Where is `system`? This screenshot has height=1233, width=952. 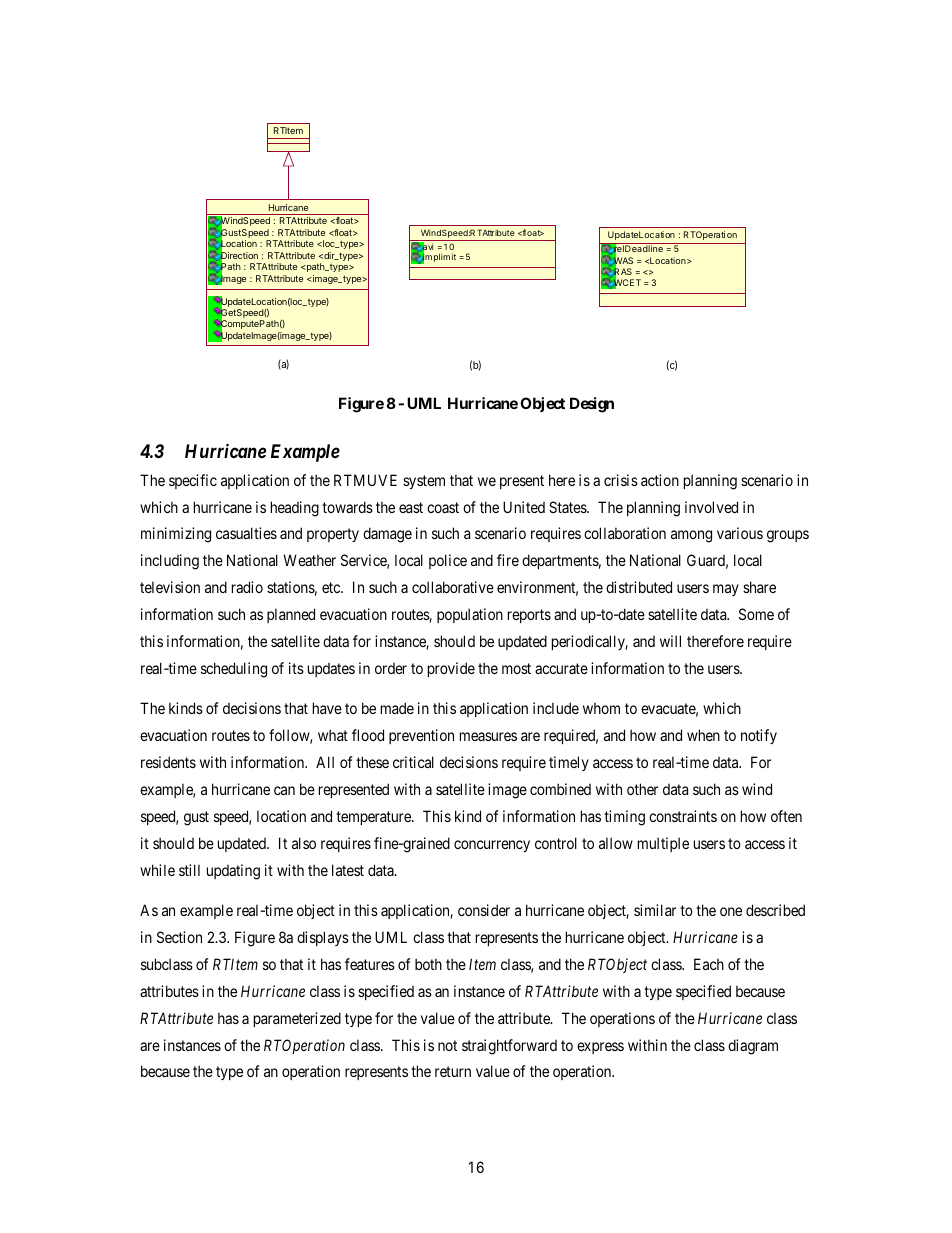
system is located at coordinates (424, 482).
